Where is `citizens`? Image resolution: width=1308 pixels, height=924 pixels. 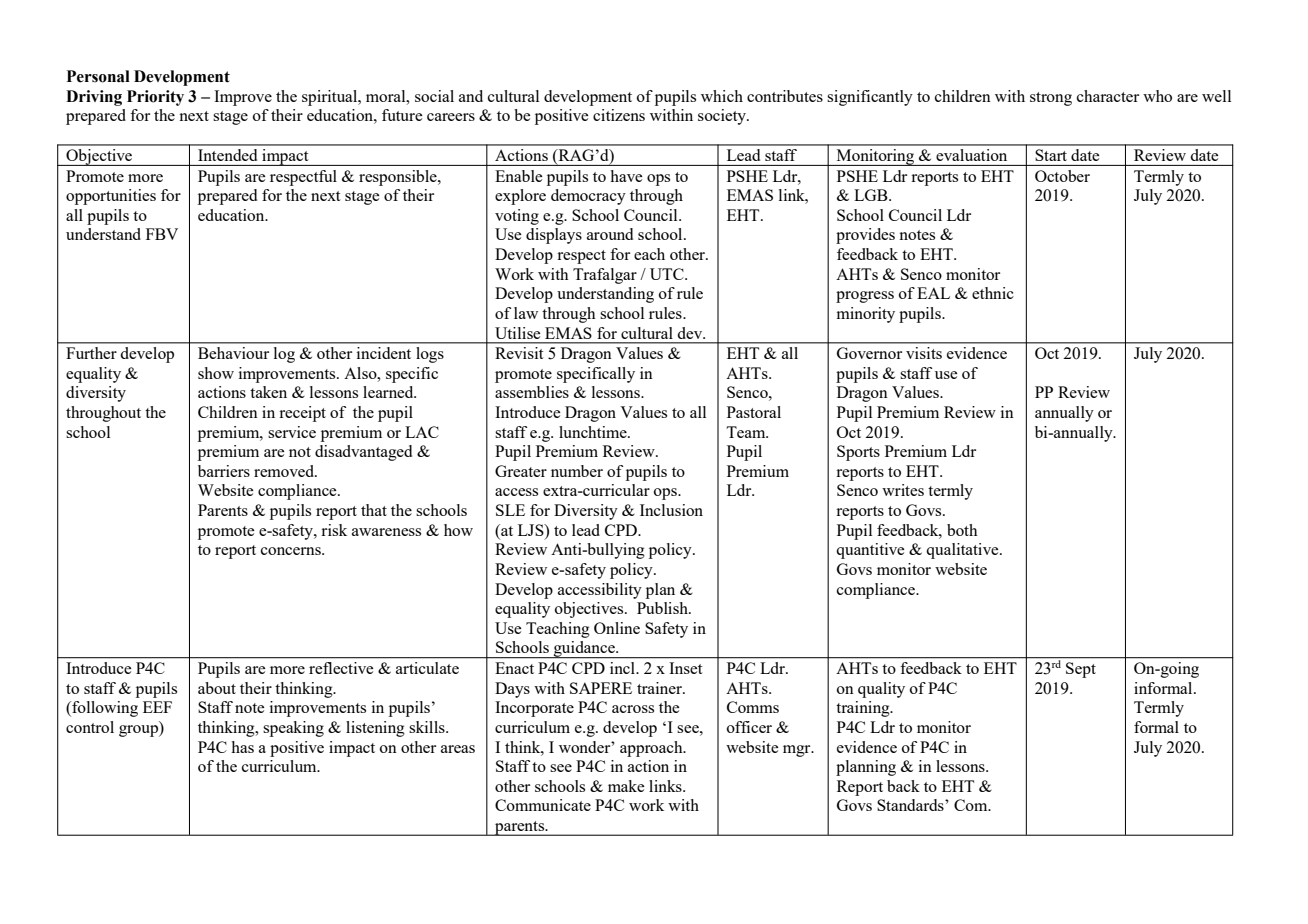
citizens is located at coordinates (619, 115).
